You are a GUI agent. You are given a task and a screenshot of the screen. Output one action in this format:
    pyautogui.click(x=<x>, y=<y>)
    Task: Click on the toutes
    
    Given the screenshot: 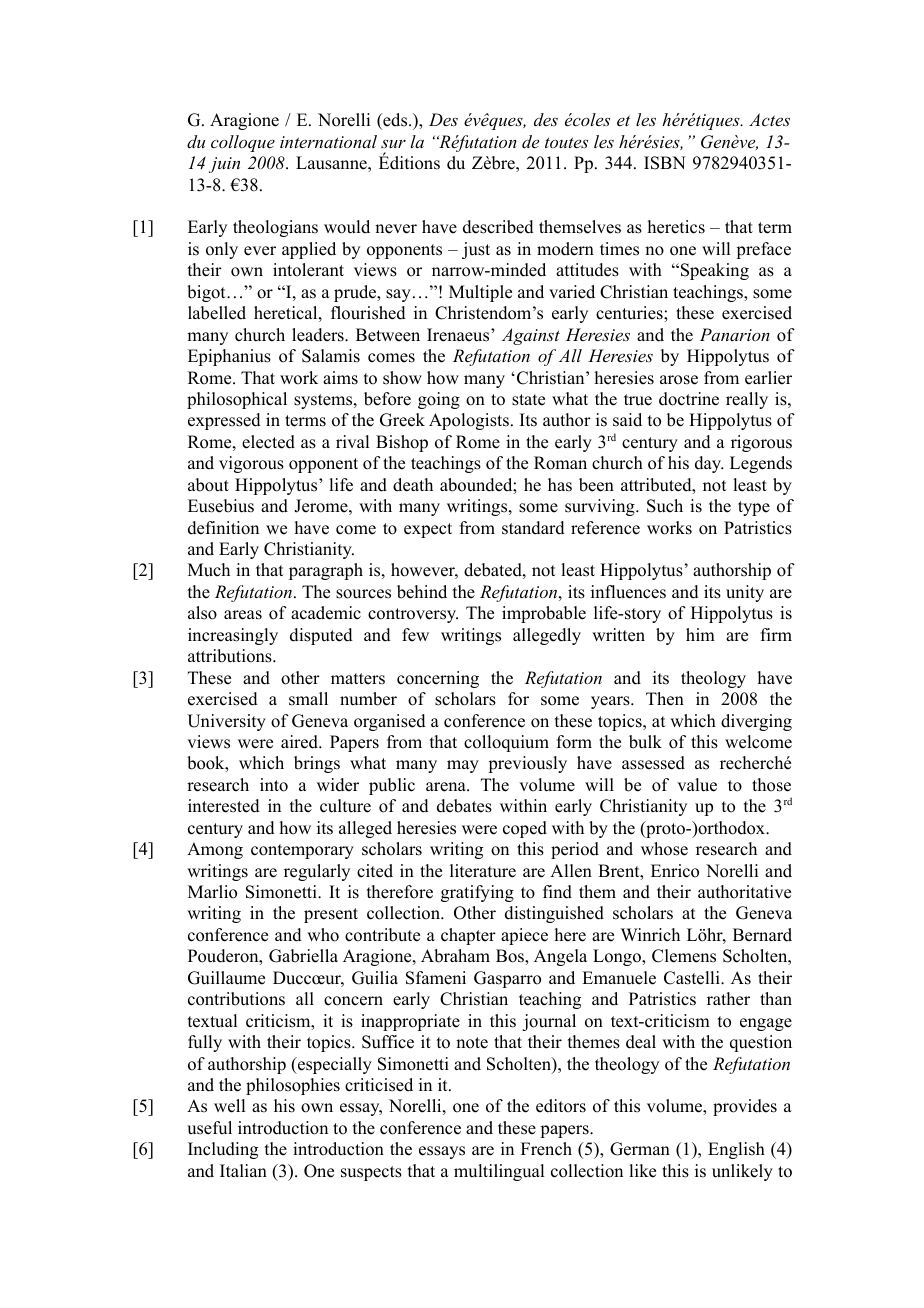 What is the action you would take?
    pyautogui.click(x=566, y=142)
